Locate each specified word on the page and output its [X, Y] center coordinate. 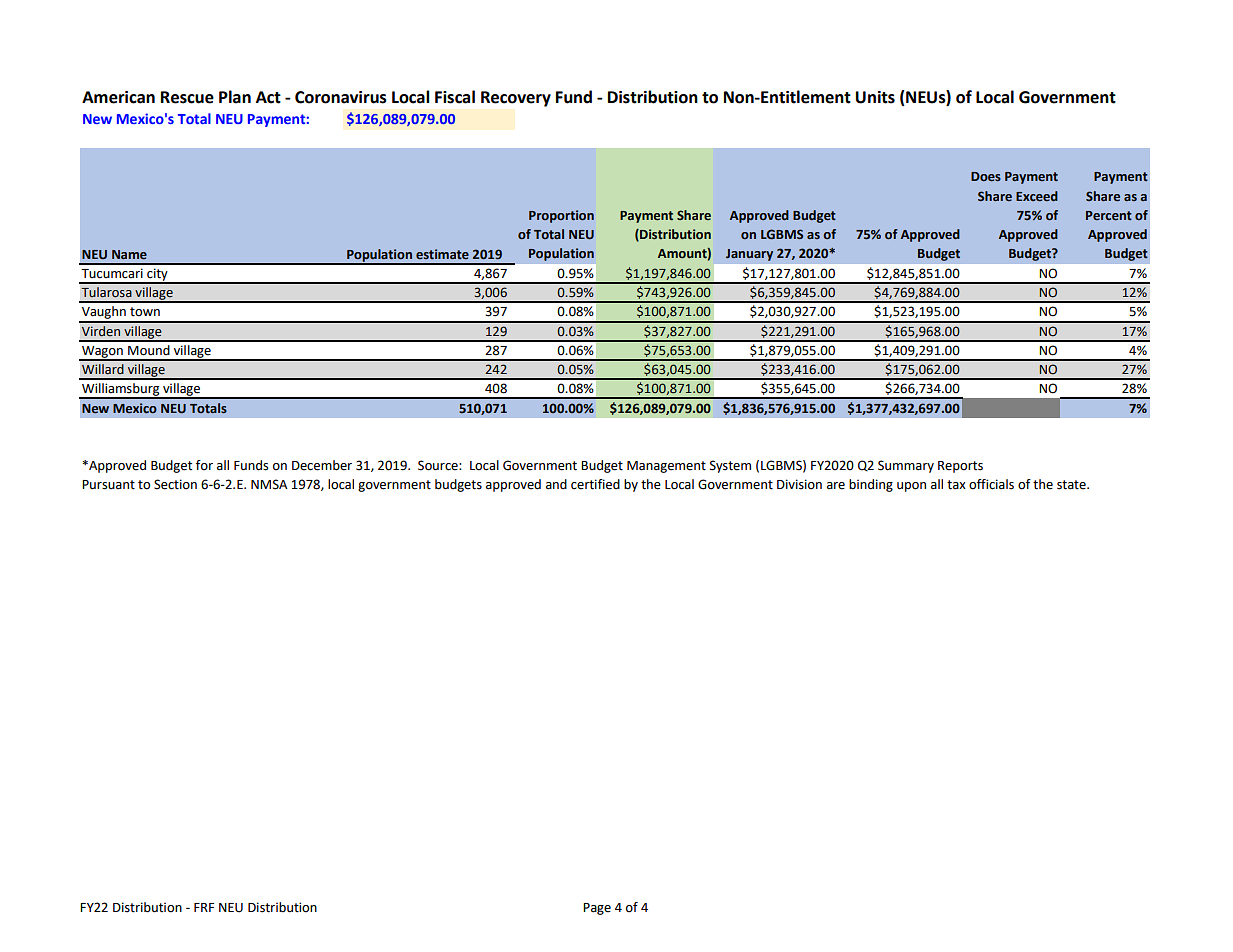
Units [875, 97]
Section [175, 484]
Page [597, 909]
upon [911, 487]
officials [991, 484]
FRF [204, 907]
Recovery [516, 99]
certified [595, 484]
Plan [235, 97]
